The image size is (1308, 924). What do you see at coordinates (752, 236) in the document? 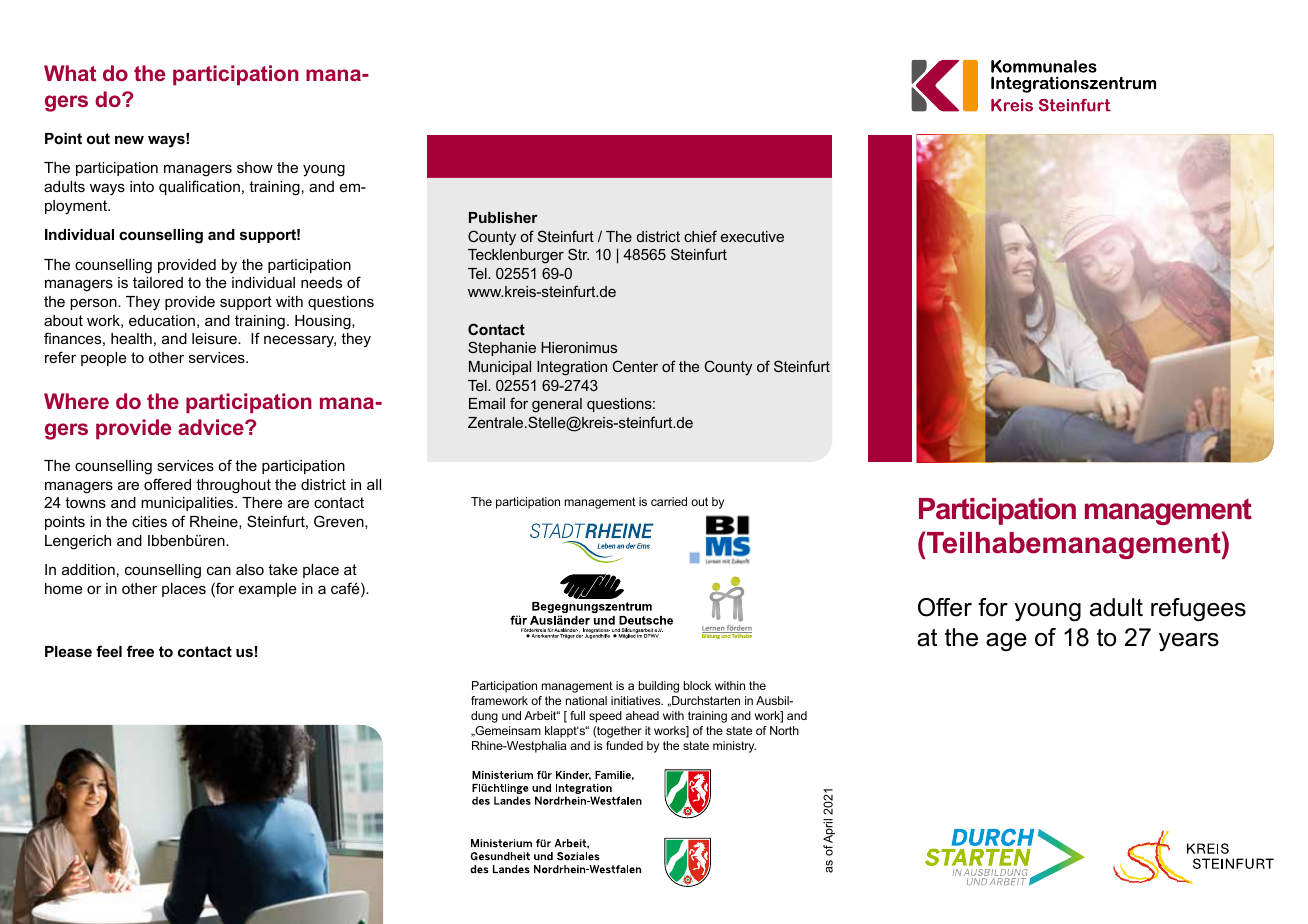
I see `executive` at bounding box center [752, 236].
